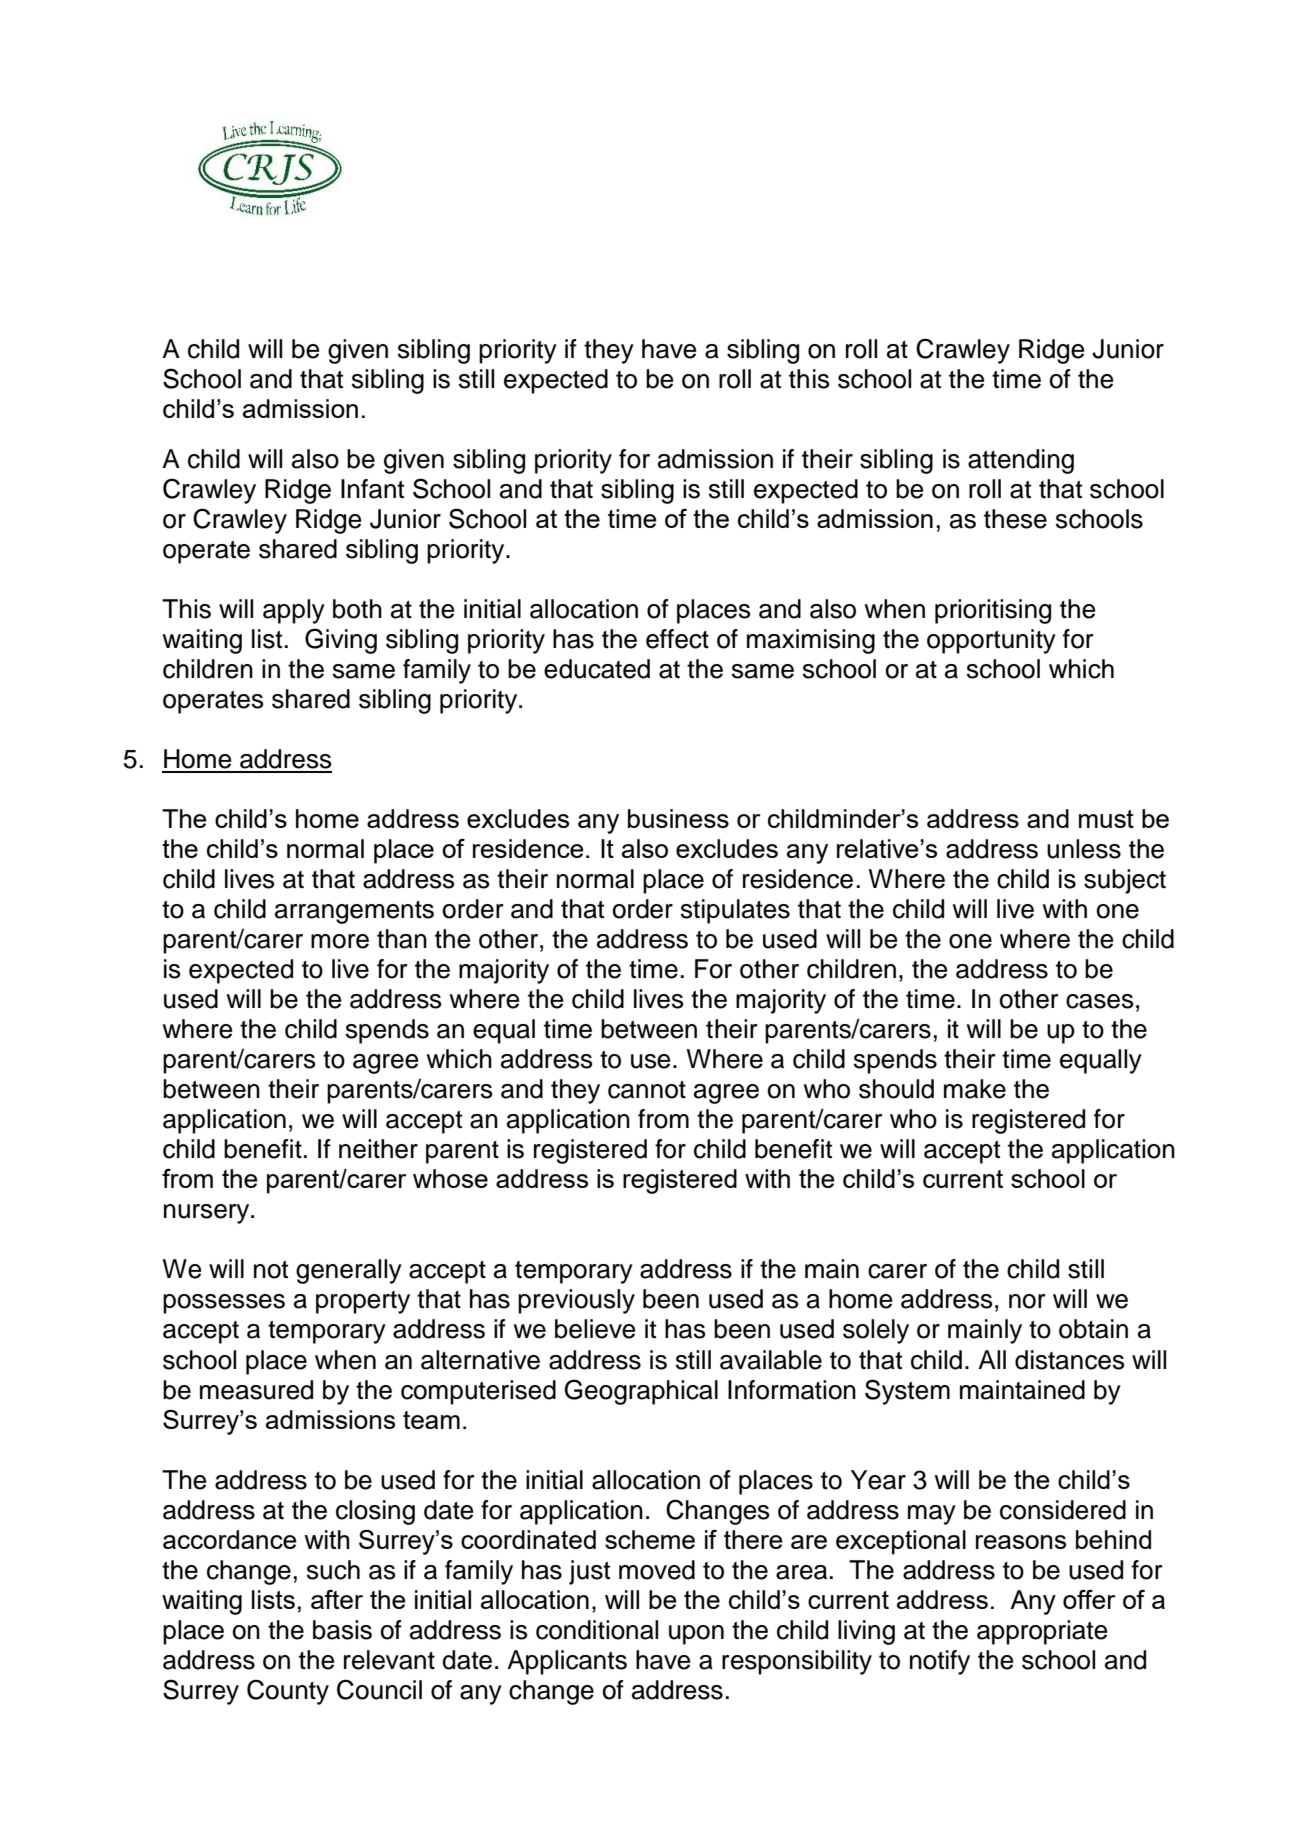 Image resolution: width=1295 pixels, height=1831 pixels. I want to click on stipulates, so click(735, 911).
